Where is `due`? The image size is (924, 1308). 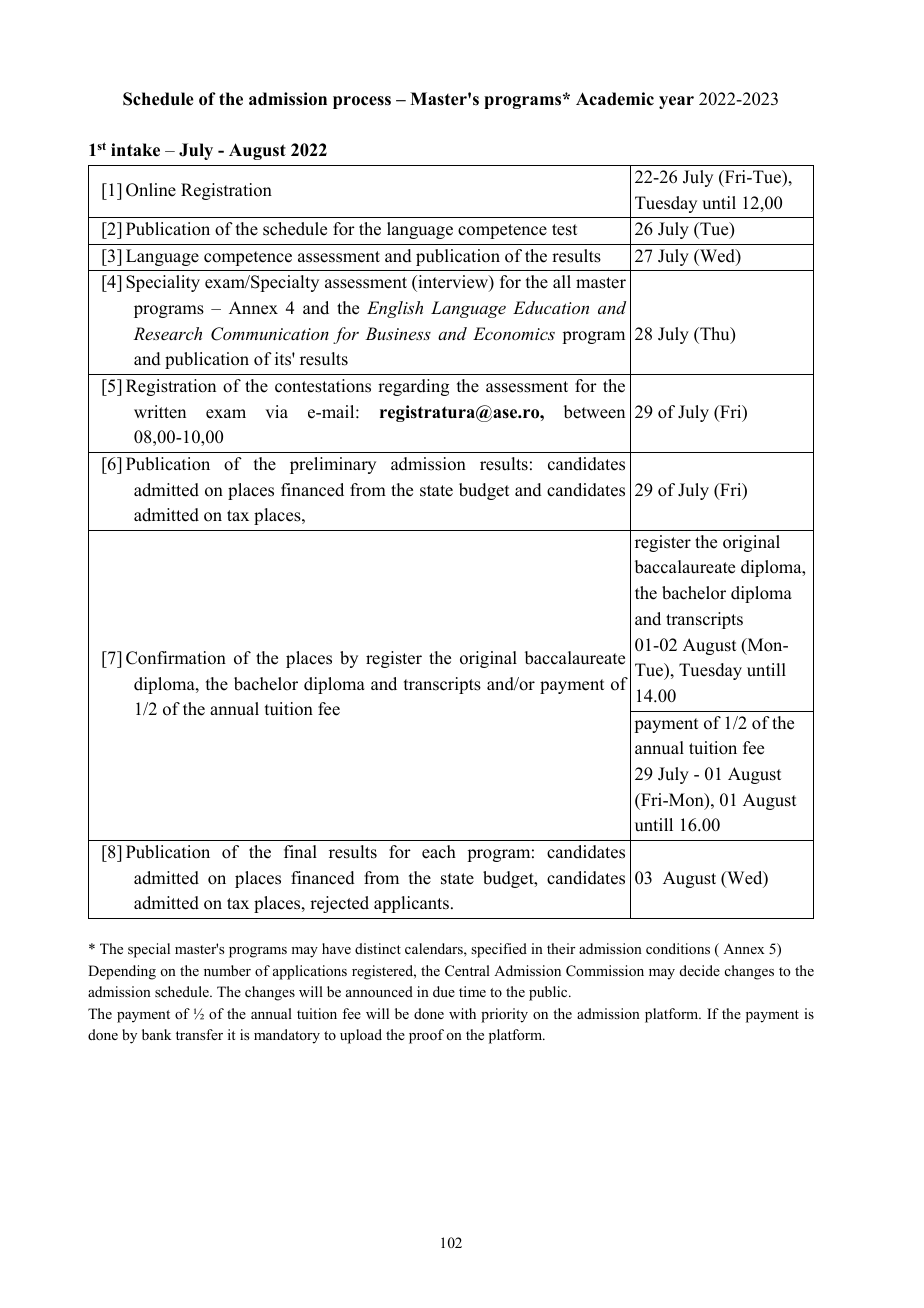 due is located at coordinates (444, 991).
